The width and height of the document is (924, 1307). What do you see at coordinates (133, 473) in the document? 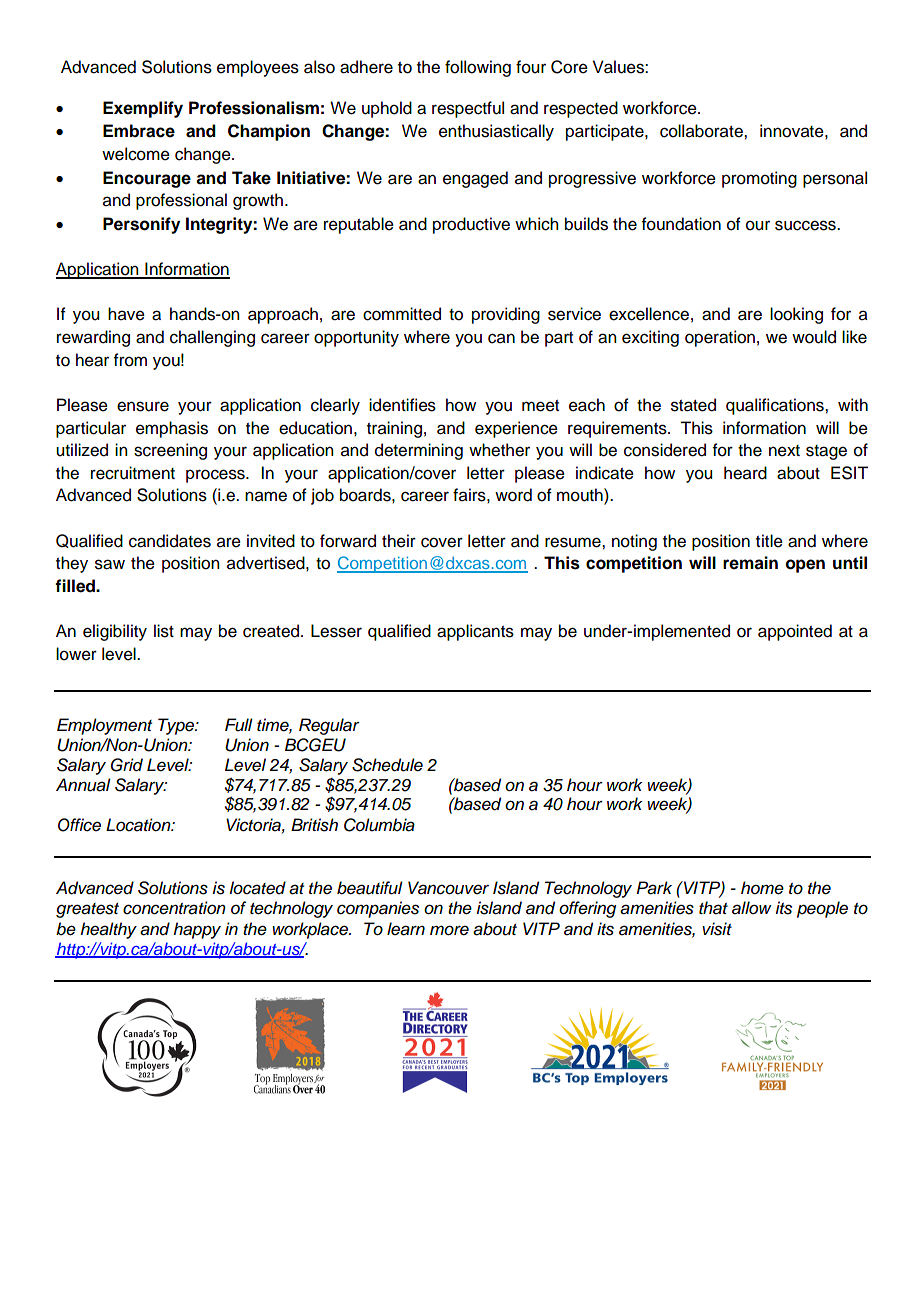
I see `recruitment` at bounding box center [133, 473].
